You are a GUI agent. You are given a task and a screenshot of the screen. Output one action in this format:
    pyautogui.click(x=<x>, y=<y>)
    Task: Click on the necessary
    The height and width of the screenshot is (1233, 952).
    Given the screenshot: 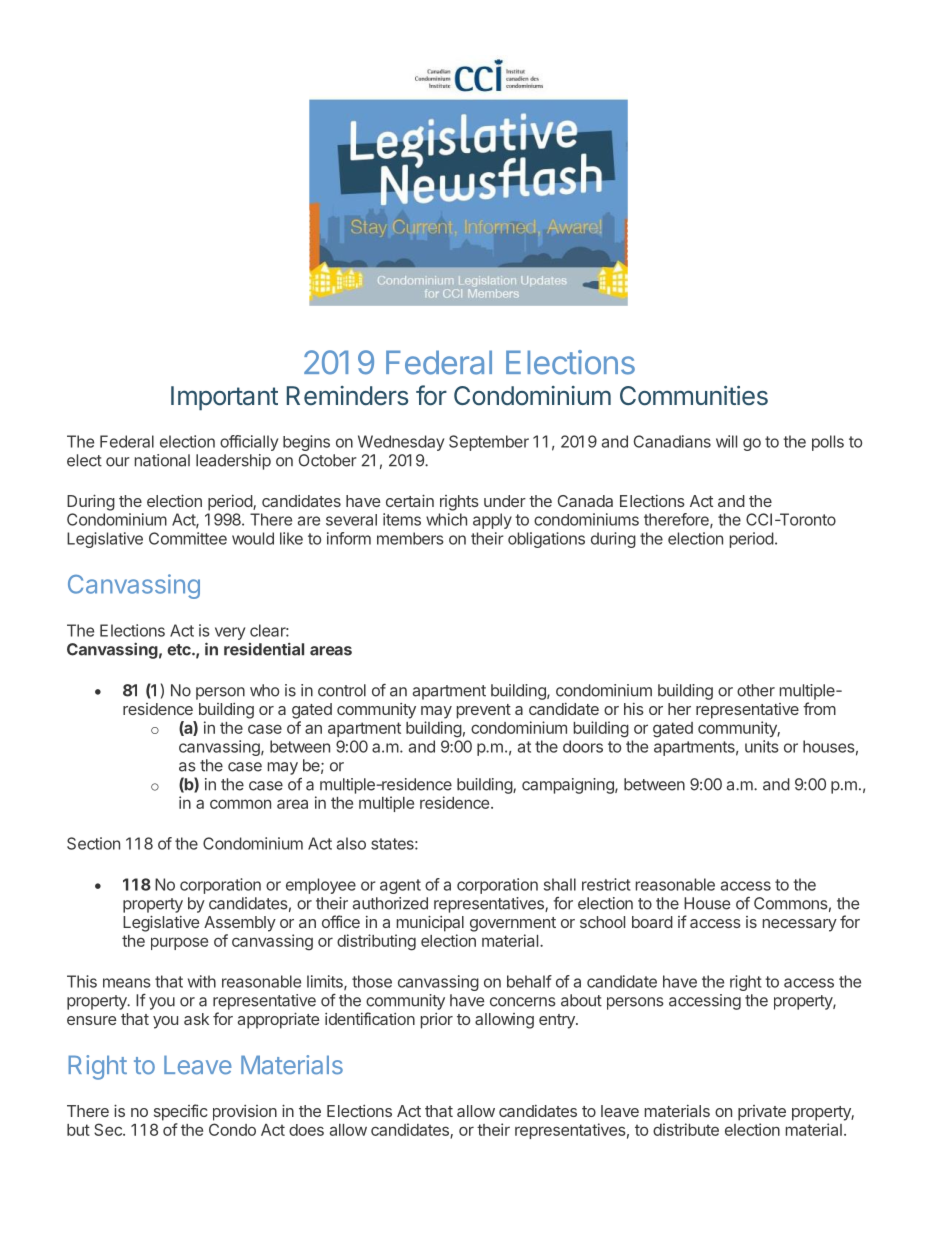 What is the action you would take?
    pyautogui.click(x=800, y=925)
